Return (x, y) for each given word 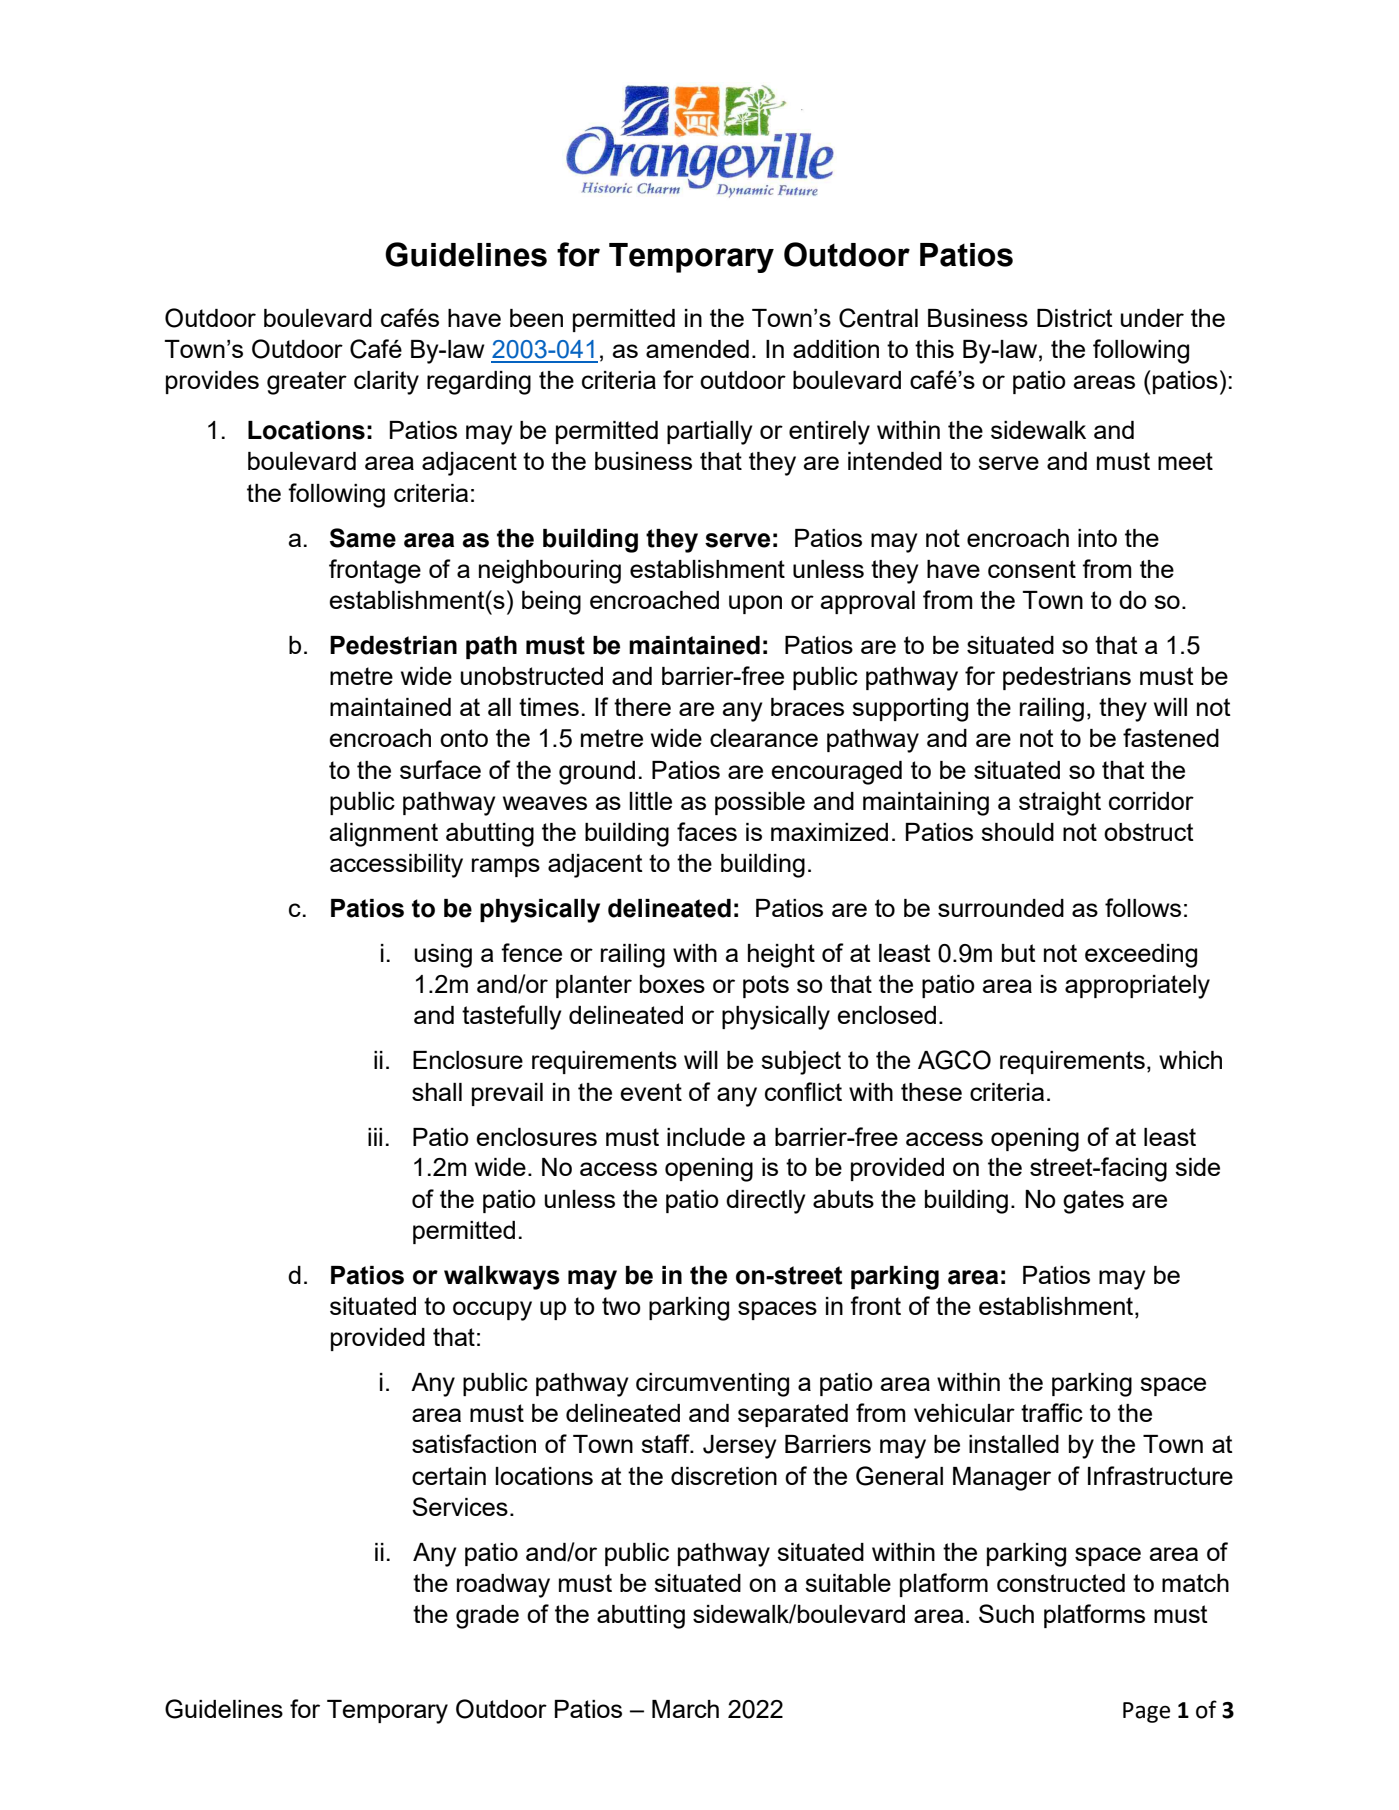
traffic (1052, 1412)
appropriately (1137, 987)
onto (464, 738)
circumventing (712, 1385)
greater (307, 383)
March (685, 1709)
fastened (1171, 737)
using (443, 956)
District (1075, 318)
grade (487, 1617)
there (642, 707)
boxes (672, 984)
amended (697, 349)
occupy (492, 1311)
